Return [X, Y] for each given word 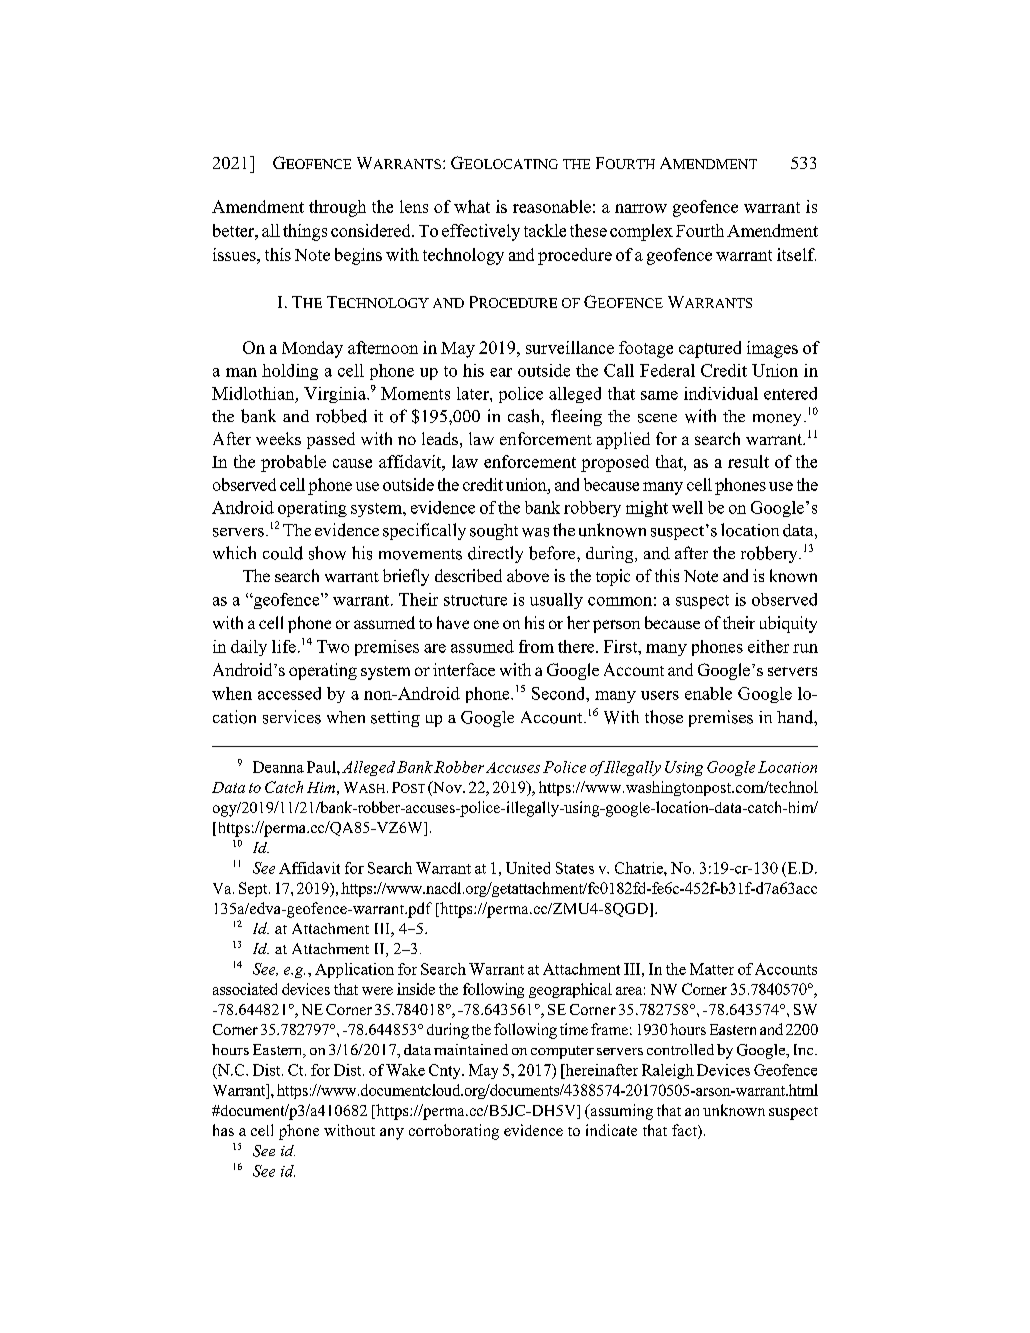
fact [685, 1131]
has [223, 1130]
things [305, 232]
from [536, 646]
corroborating [454, 1132]
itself [796, 254]
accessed [289, 693]
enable [708, 693]
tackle [545, 230]
